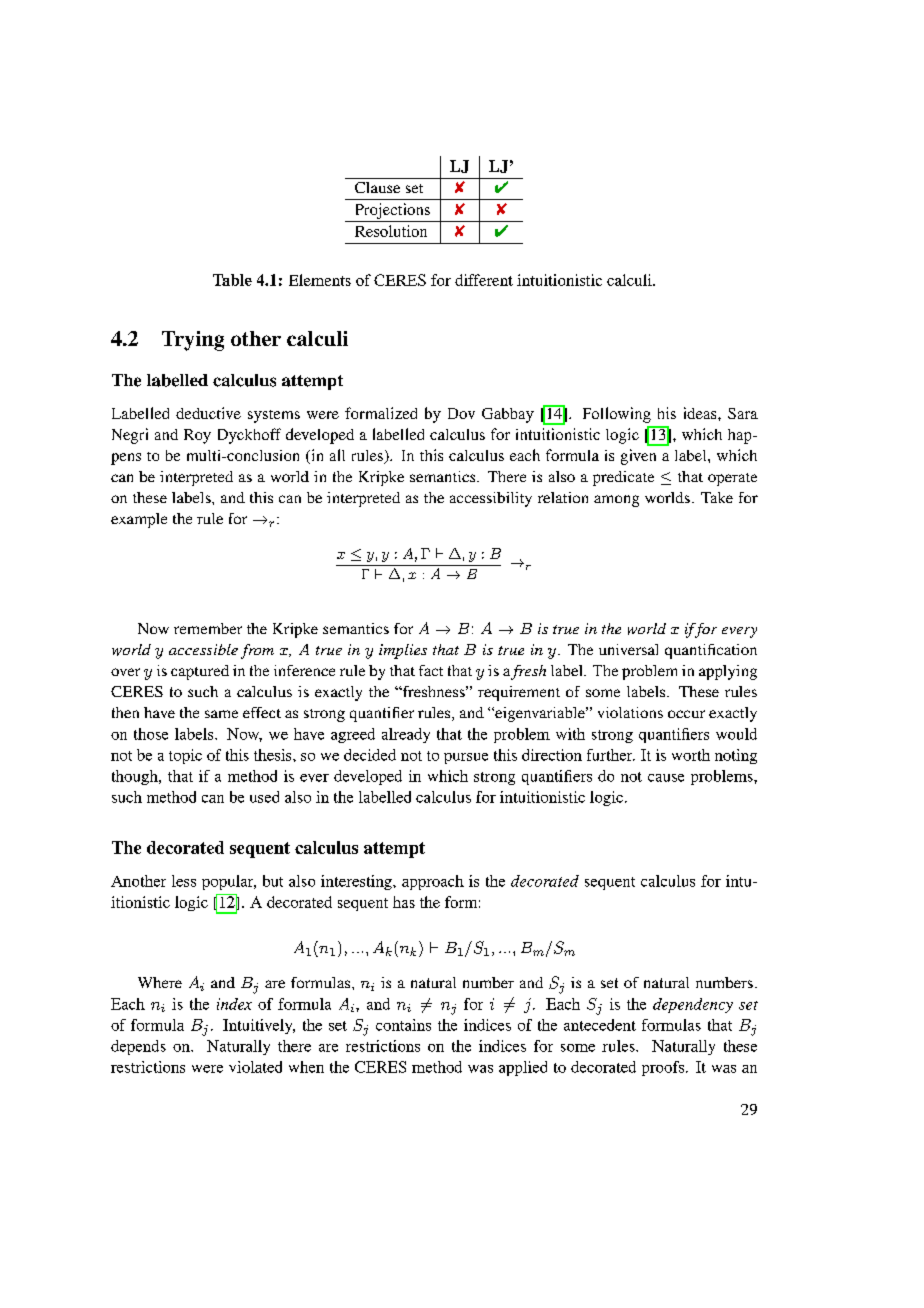 The height and width of the screenshot is (1308, 924). I want to click on Resolution, so click(391, 231).
